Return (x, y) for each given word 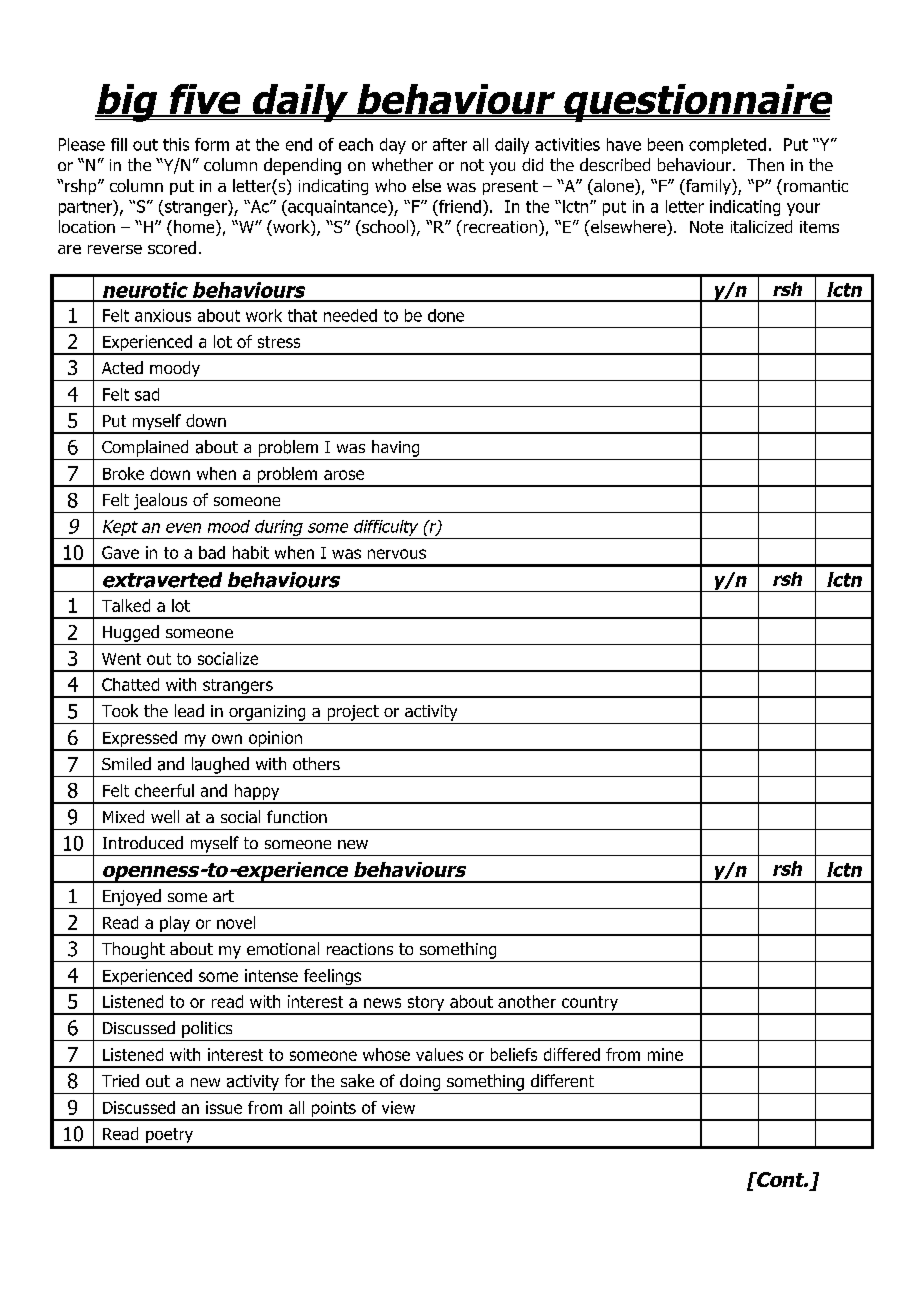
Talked (126, 605)
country (590, 1005)
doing (420, 1082)
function (297, 816)
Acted (122, 367)
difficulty (386, 528)
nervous (397, 554)
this (176, 144)
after (450, 144)
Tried (120, 1080)
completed (727, 146)
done (446, 315)
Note (706, 227)
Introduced (143, 842)
